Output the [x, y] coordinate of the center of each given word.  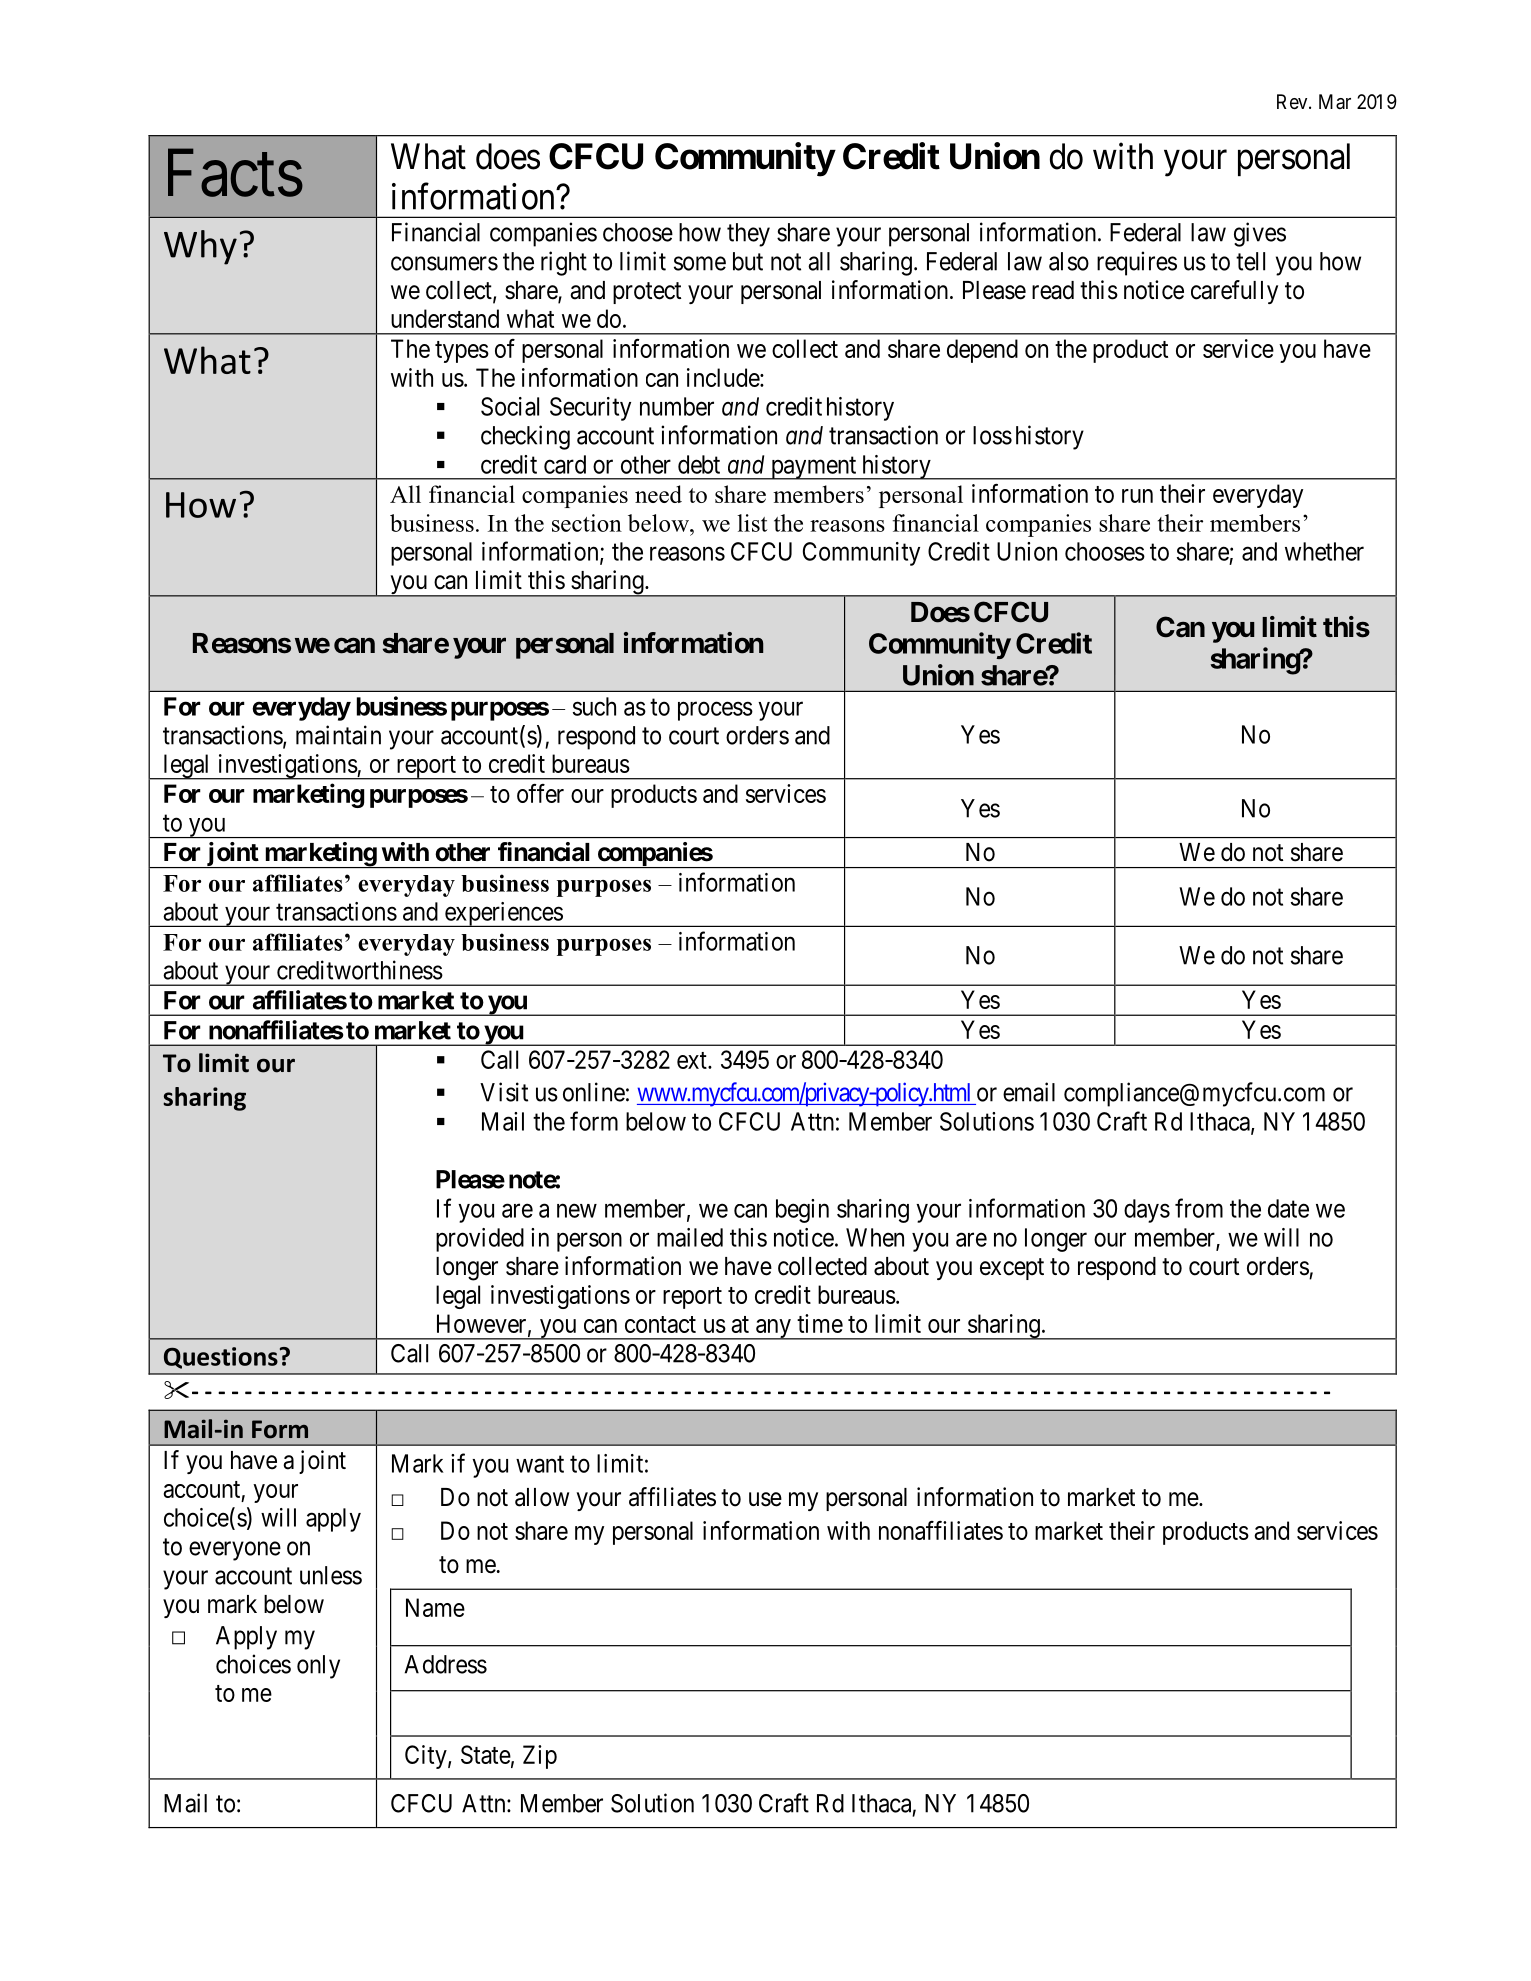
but [748, 261]
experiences [503, 914]
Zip [540, 1757]
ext [693, 1060]
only [318, 1667]
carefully [1234, 292]
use [765, 1499]
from [1199, 1208]
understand [445, 318]
